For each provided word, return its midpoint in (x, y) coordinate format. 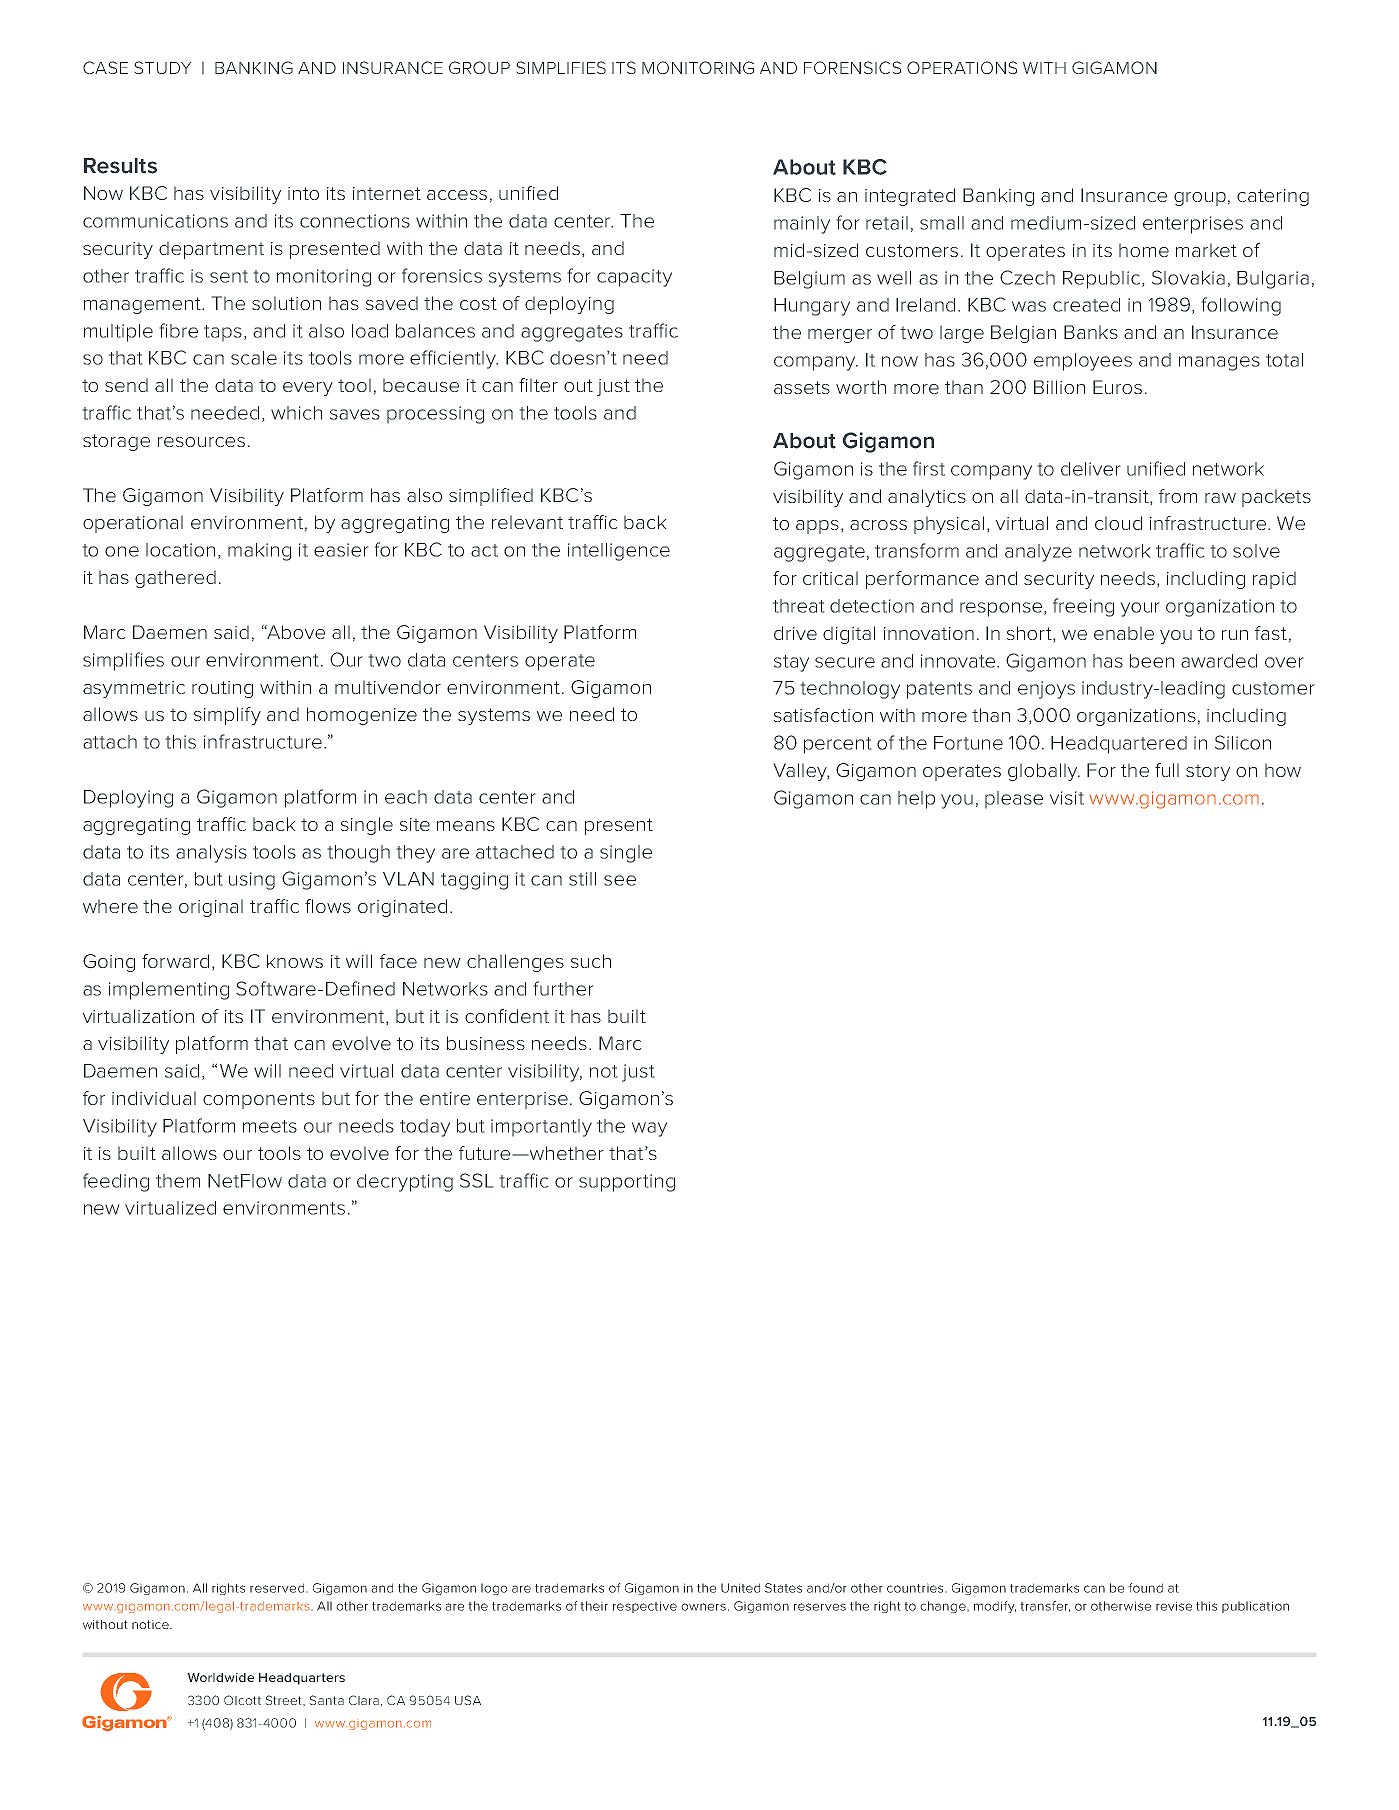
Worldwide (220, 1677)
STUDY (163, 67)
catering (1273, 197)
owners (703, 1607)
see (620, 880)
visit (1066, 798)
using (252, 881)
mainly (802, 225)
